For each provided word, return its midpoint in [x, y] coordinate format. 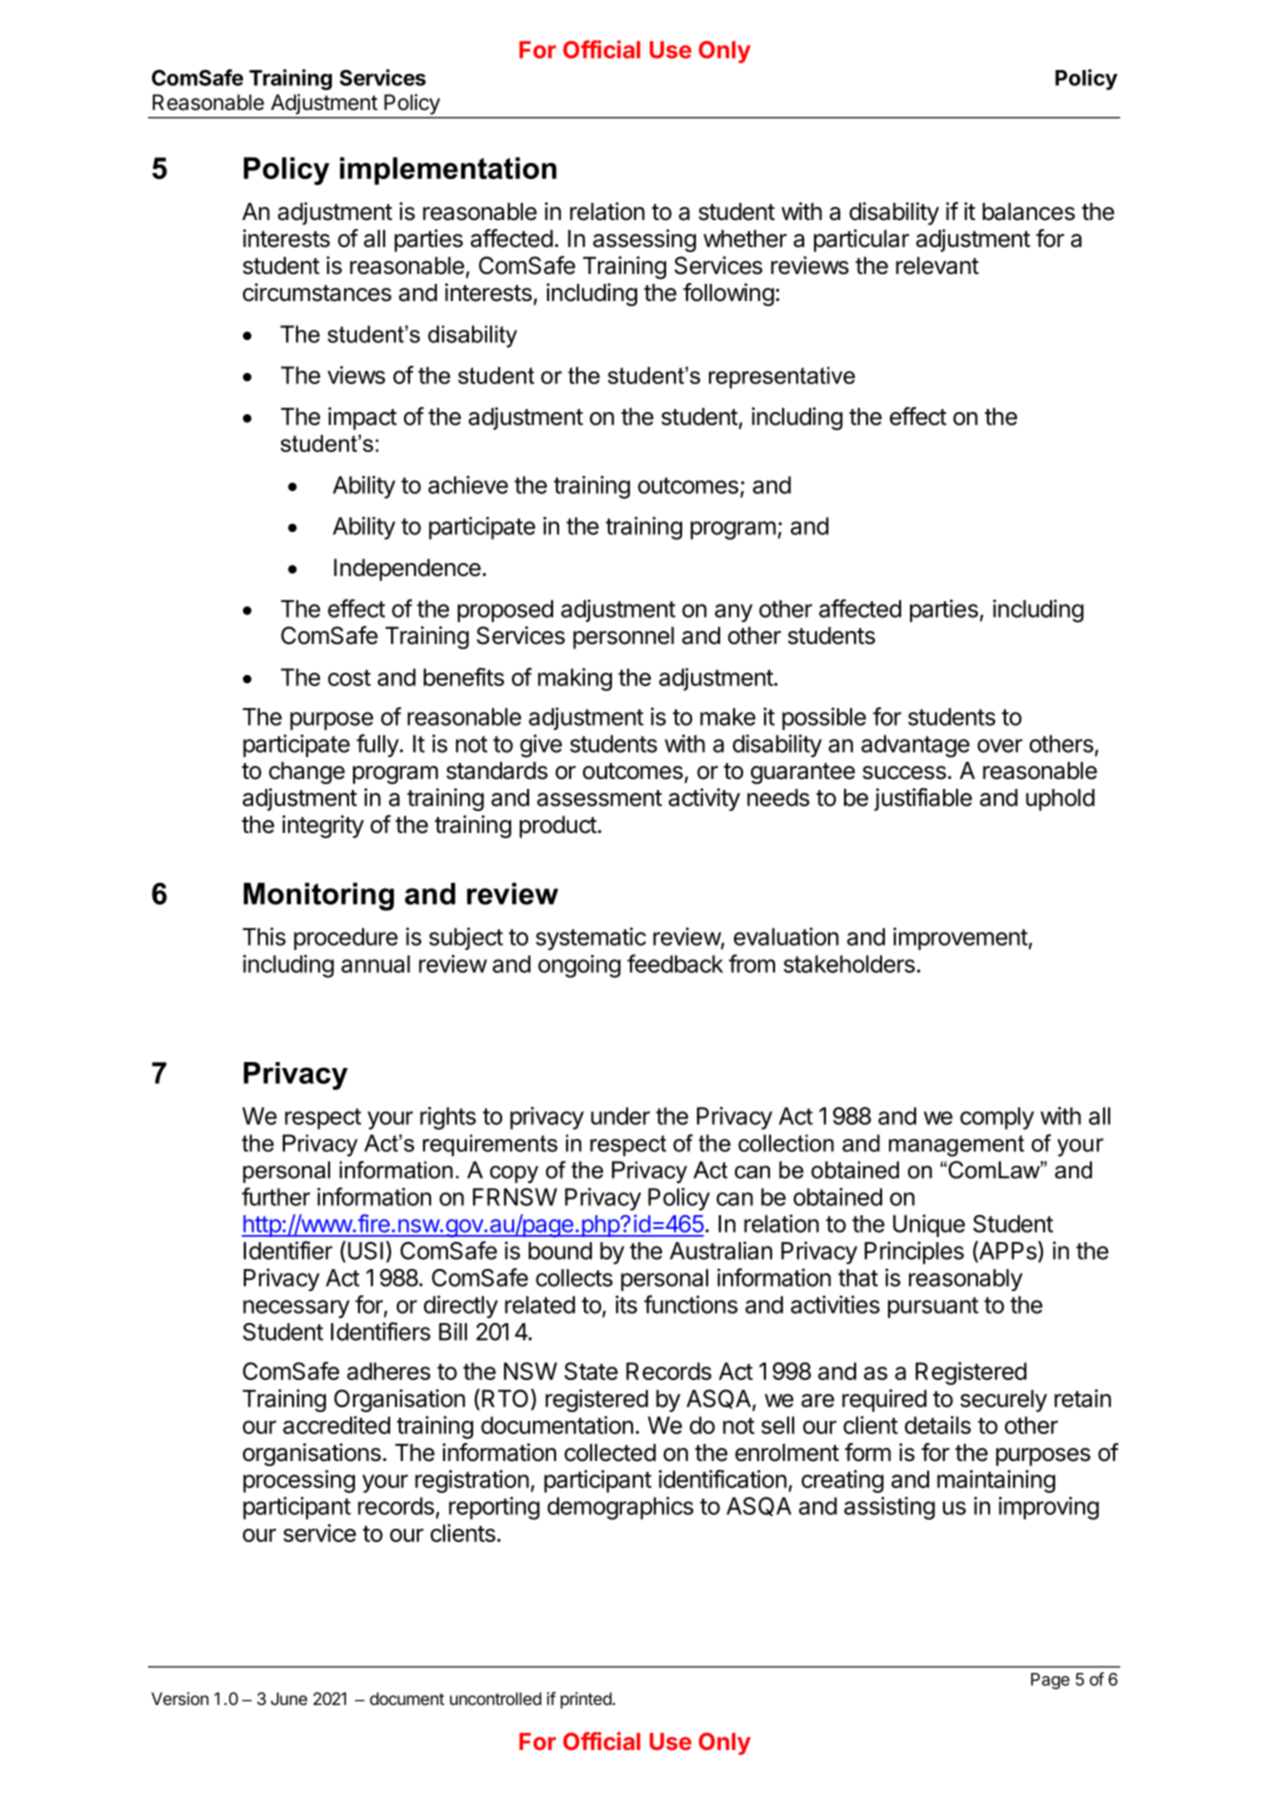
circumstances [317, 292]
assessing [644, 240]
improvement [960, 938]
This [264, 936]
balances [1029, 212]
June [289, 1698]
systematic [591, 938]
